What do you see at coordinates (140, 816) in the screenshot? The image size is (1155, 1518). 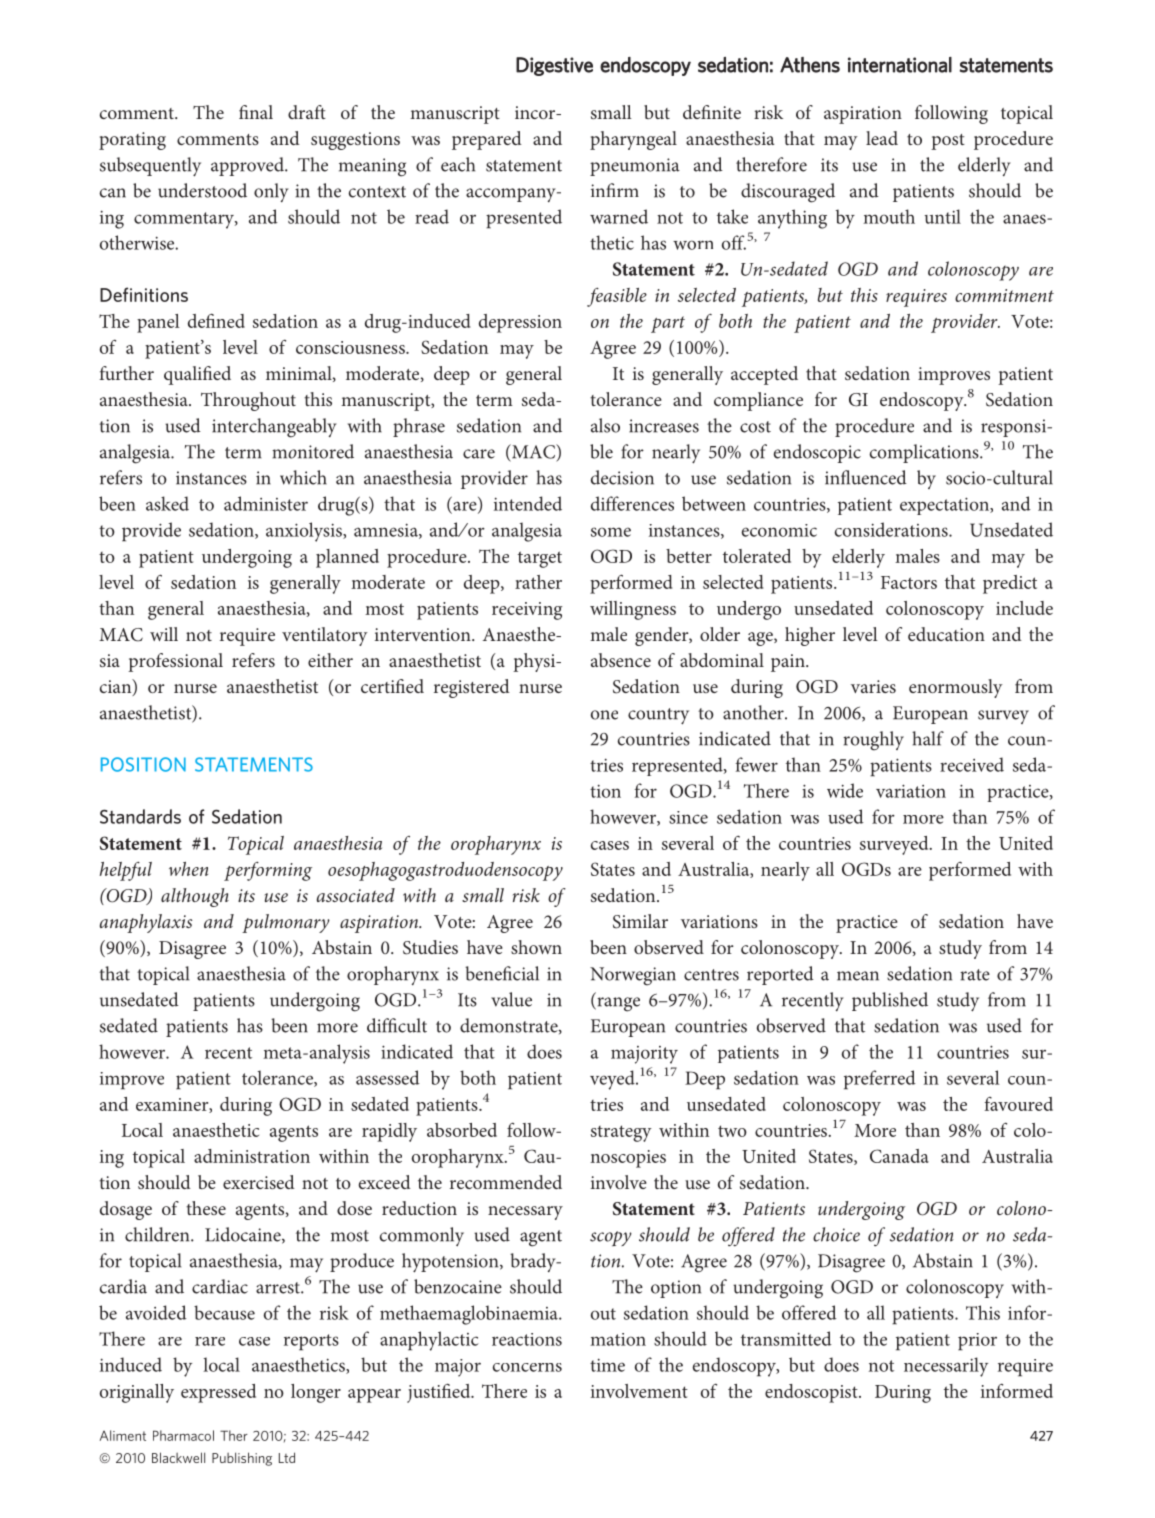 I see `Standards` at bounding box center [140, 816].
